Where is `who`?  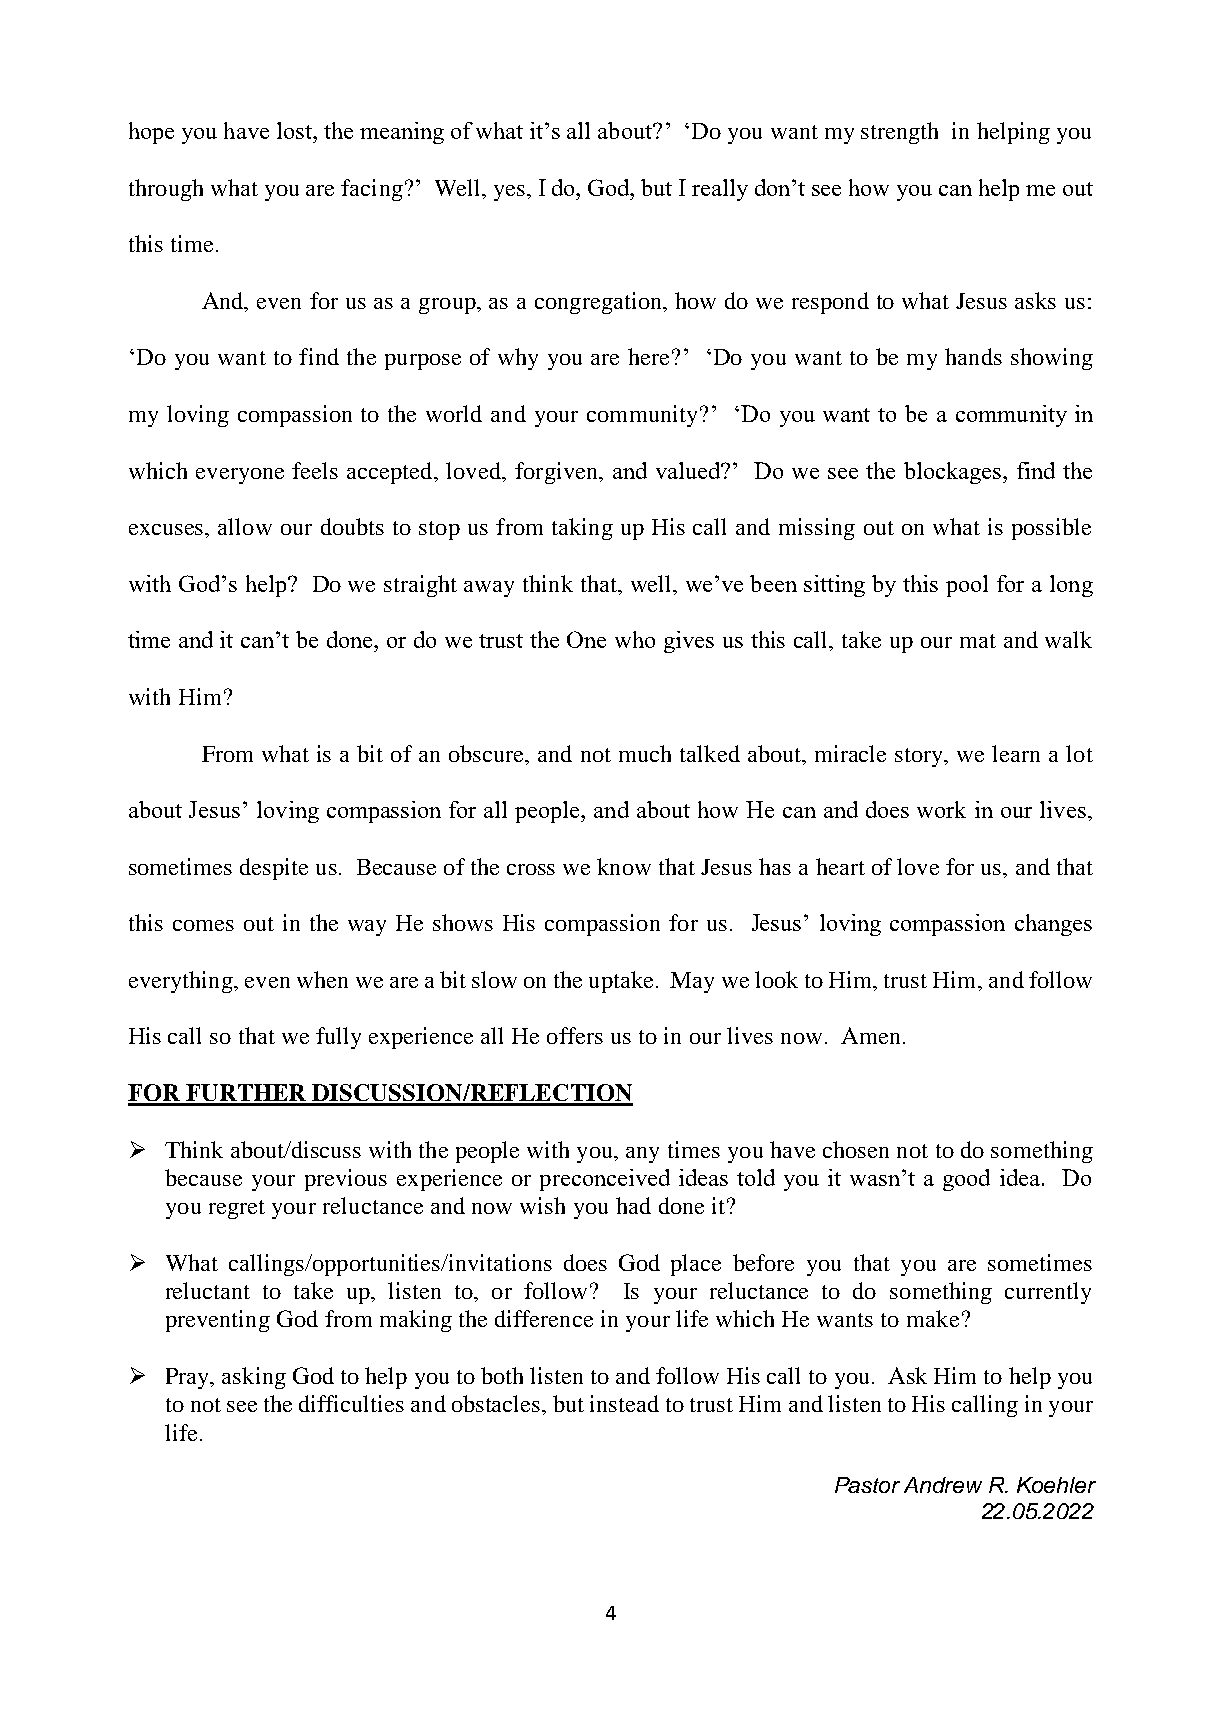 who is located at coordinates (635, 639).
